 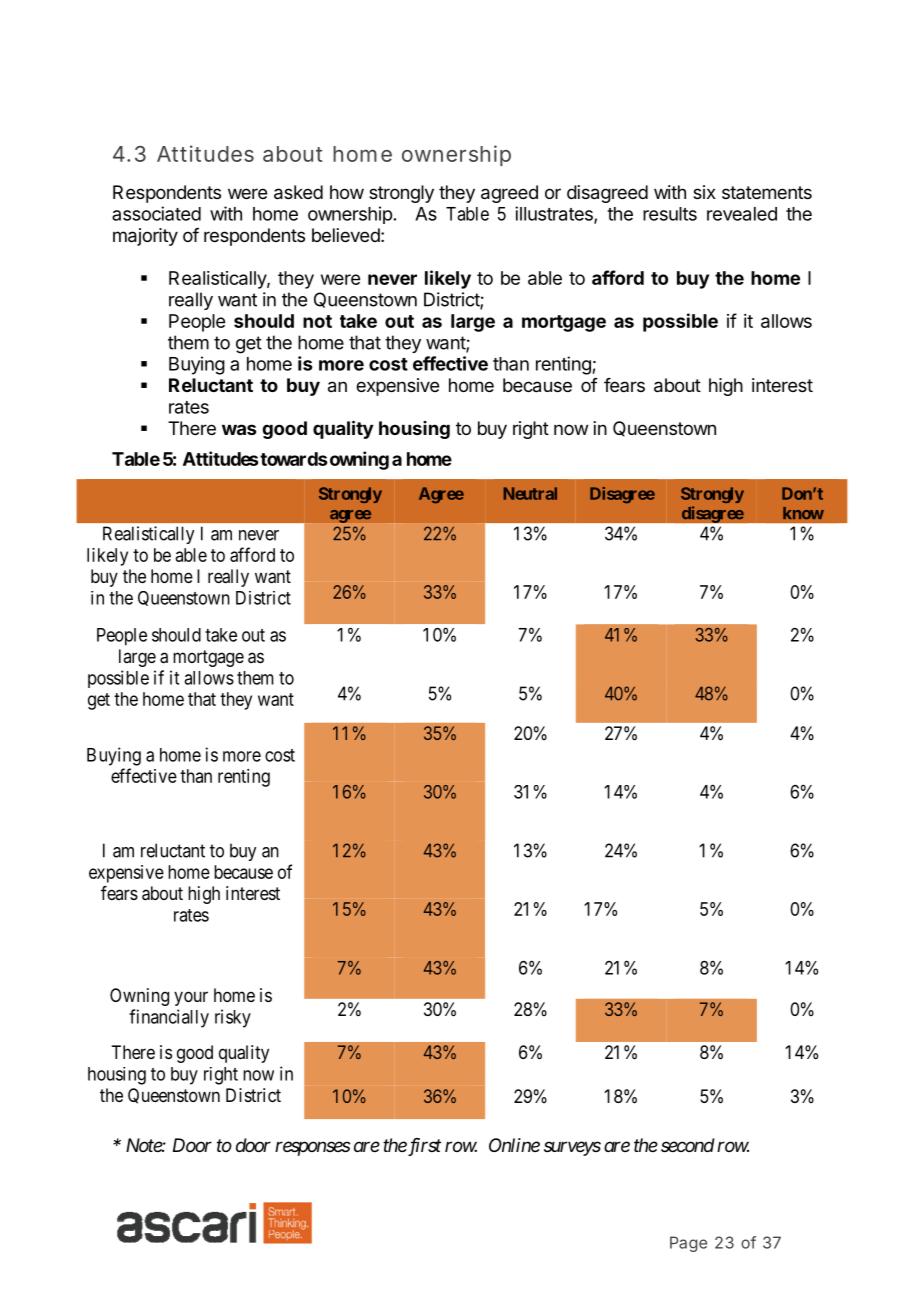 I want to click on second, so click(x=688, y=1145).
